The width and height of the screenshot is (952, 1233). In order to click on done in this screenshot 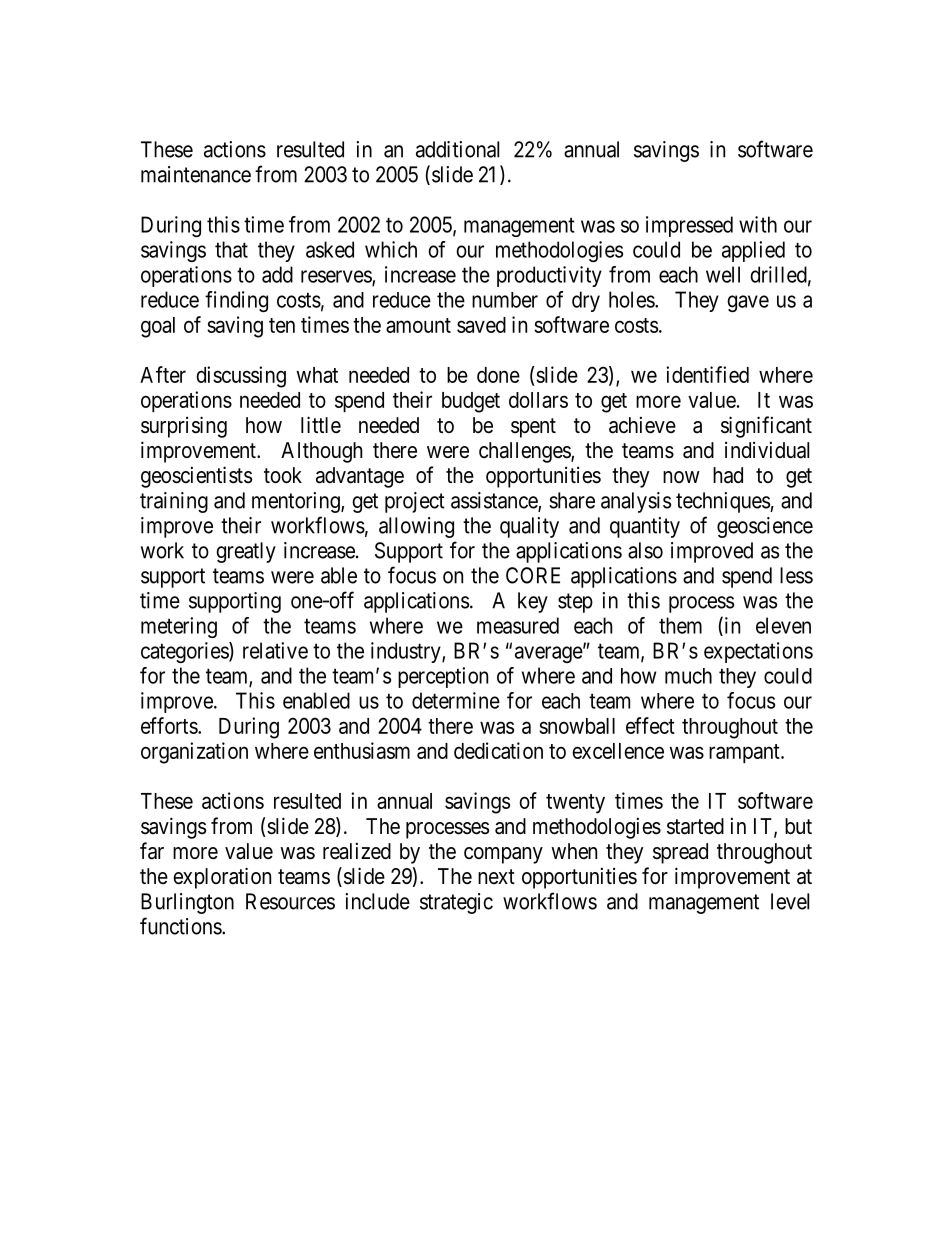, I will do `click(498, 375)`.
